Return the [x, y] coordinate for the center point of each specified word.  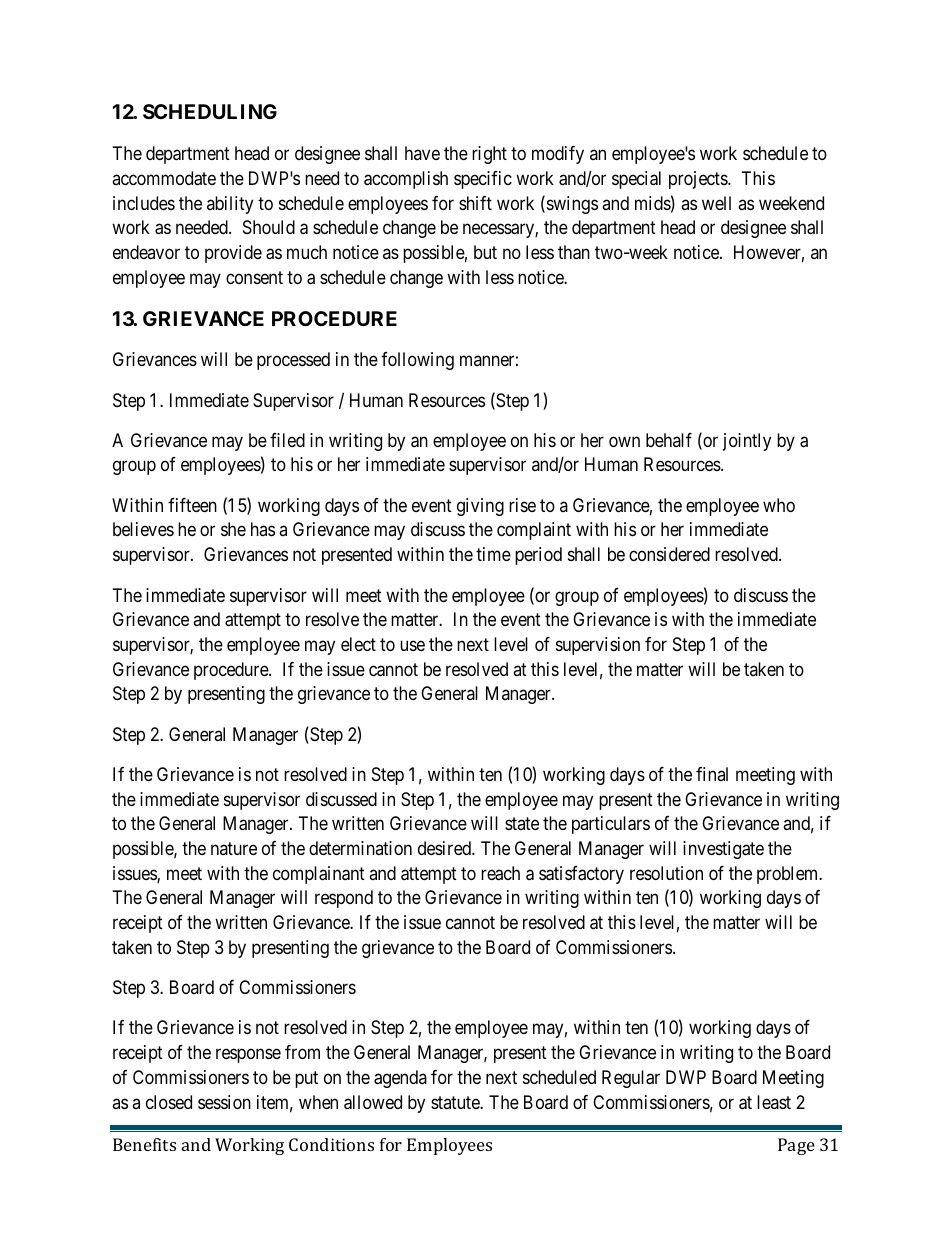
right [489, 155]
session [224, 1102]
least [774, 1102]
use [412, 645]
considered [669, 554]
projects [699, 180]
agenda [400, 1079]
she [233, 529]
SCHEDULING [210, 111]
